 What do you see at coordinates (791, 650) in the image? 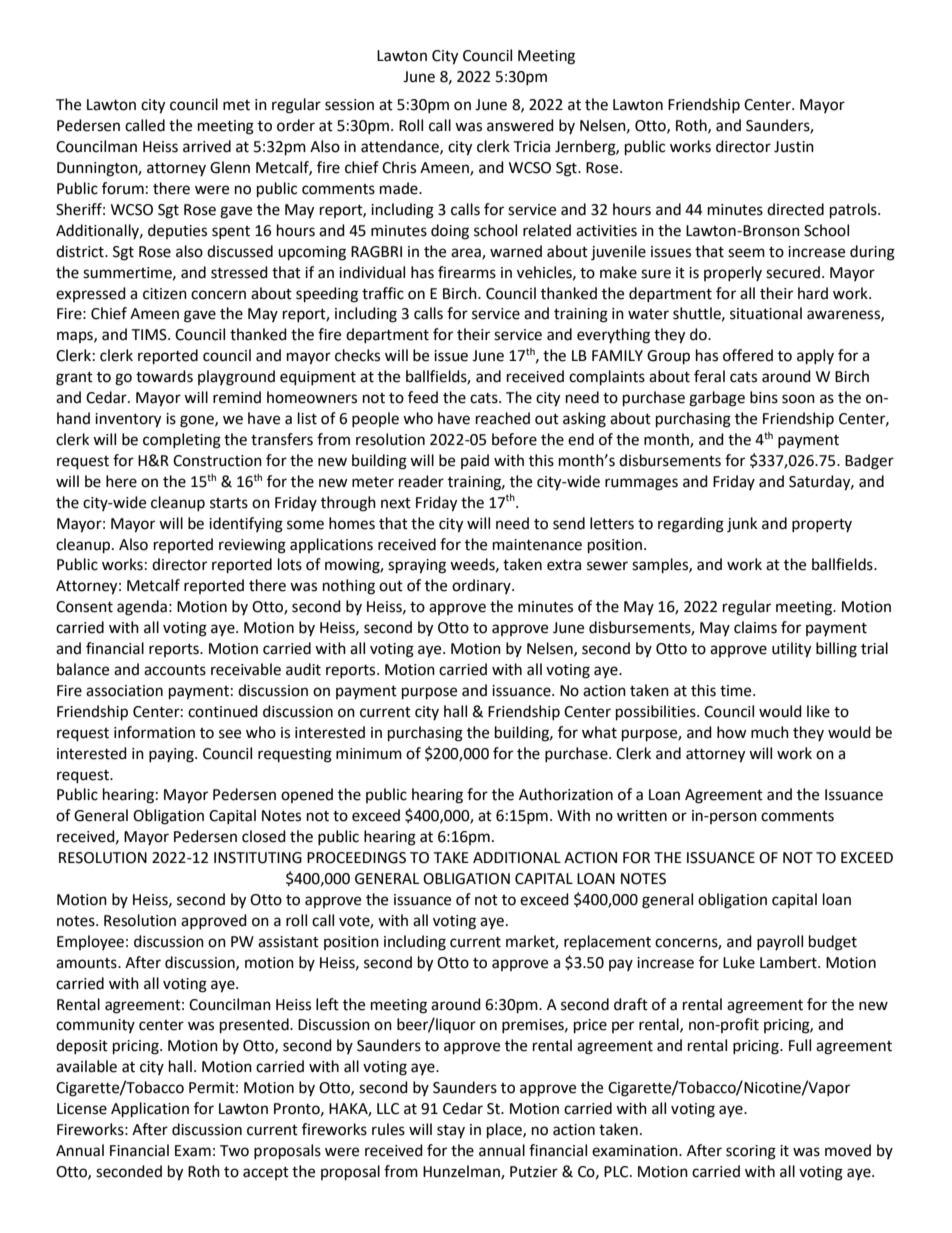
I see `utility` at bounding box center [791, 650].
